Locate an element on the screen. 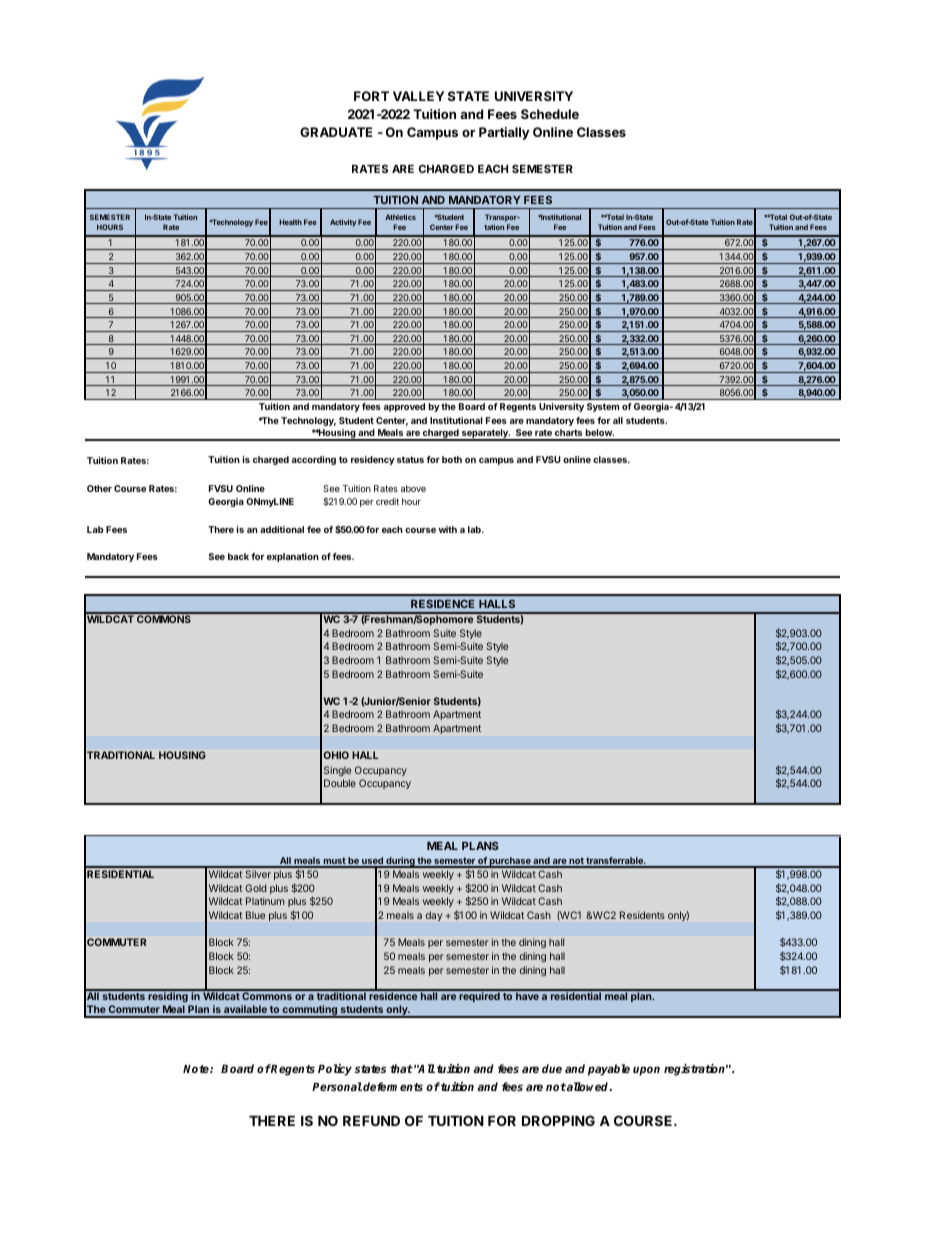 The image size is (952, 1233). Schedule is located at coordinates (550, 114).
